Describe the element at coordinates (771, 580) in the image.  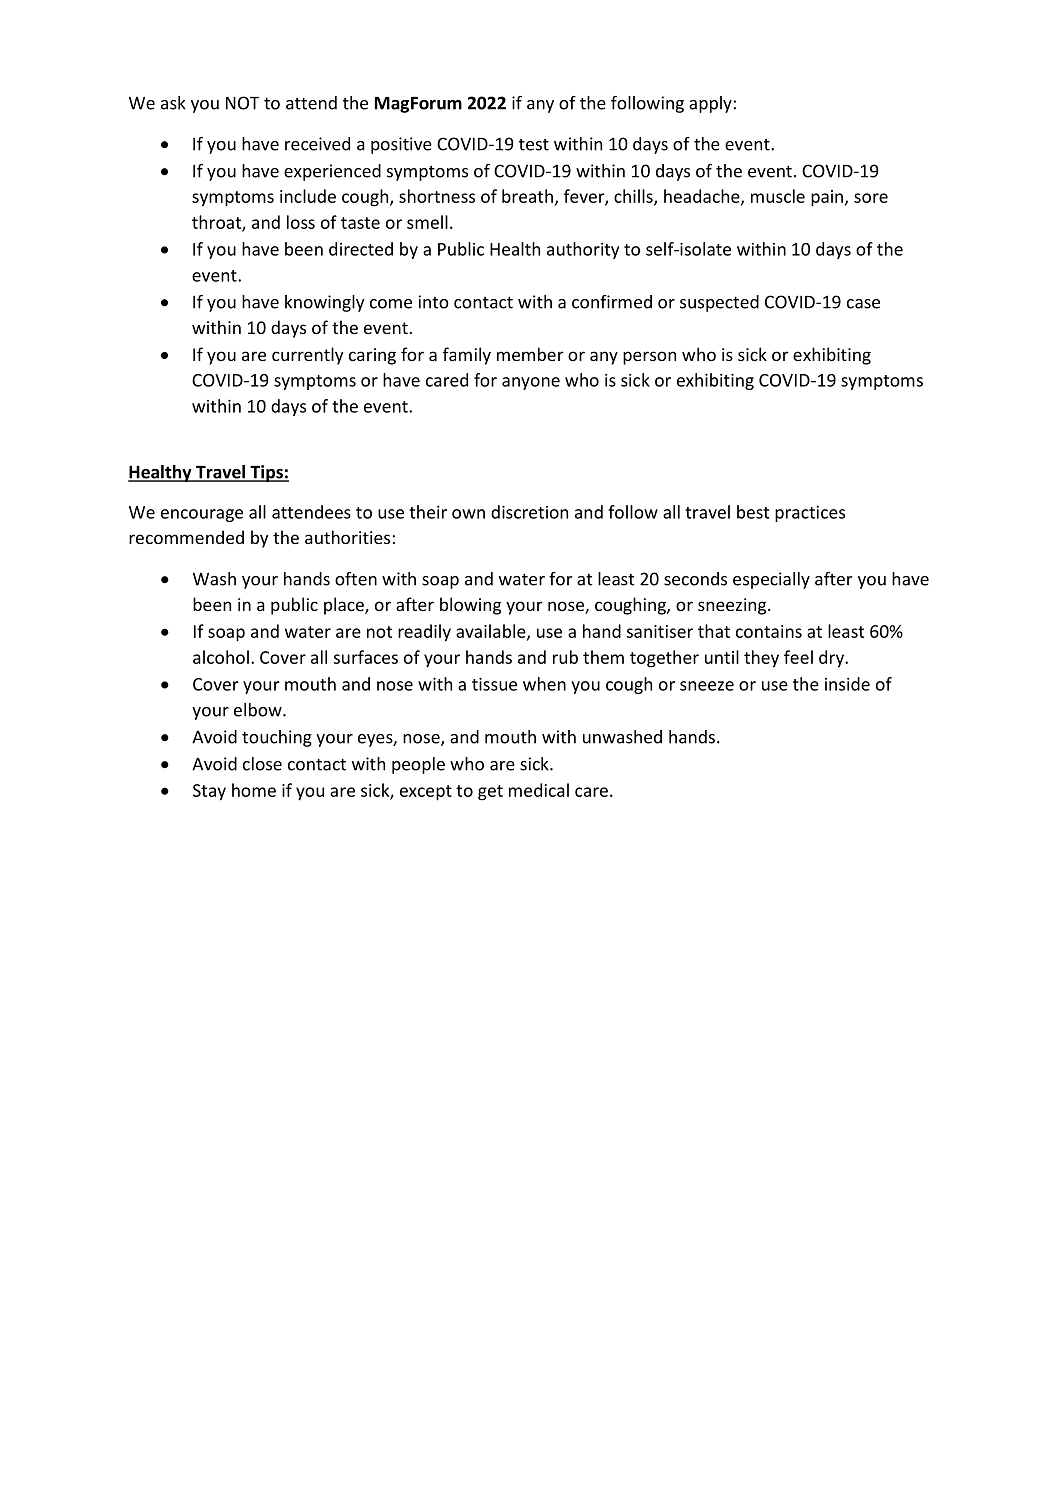
I see `especially` at that location.
